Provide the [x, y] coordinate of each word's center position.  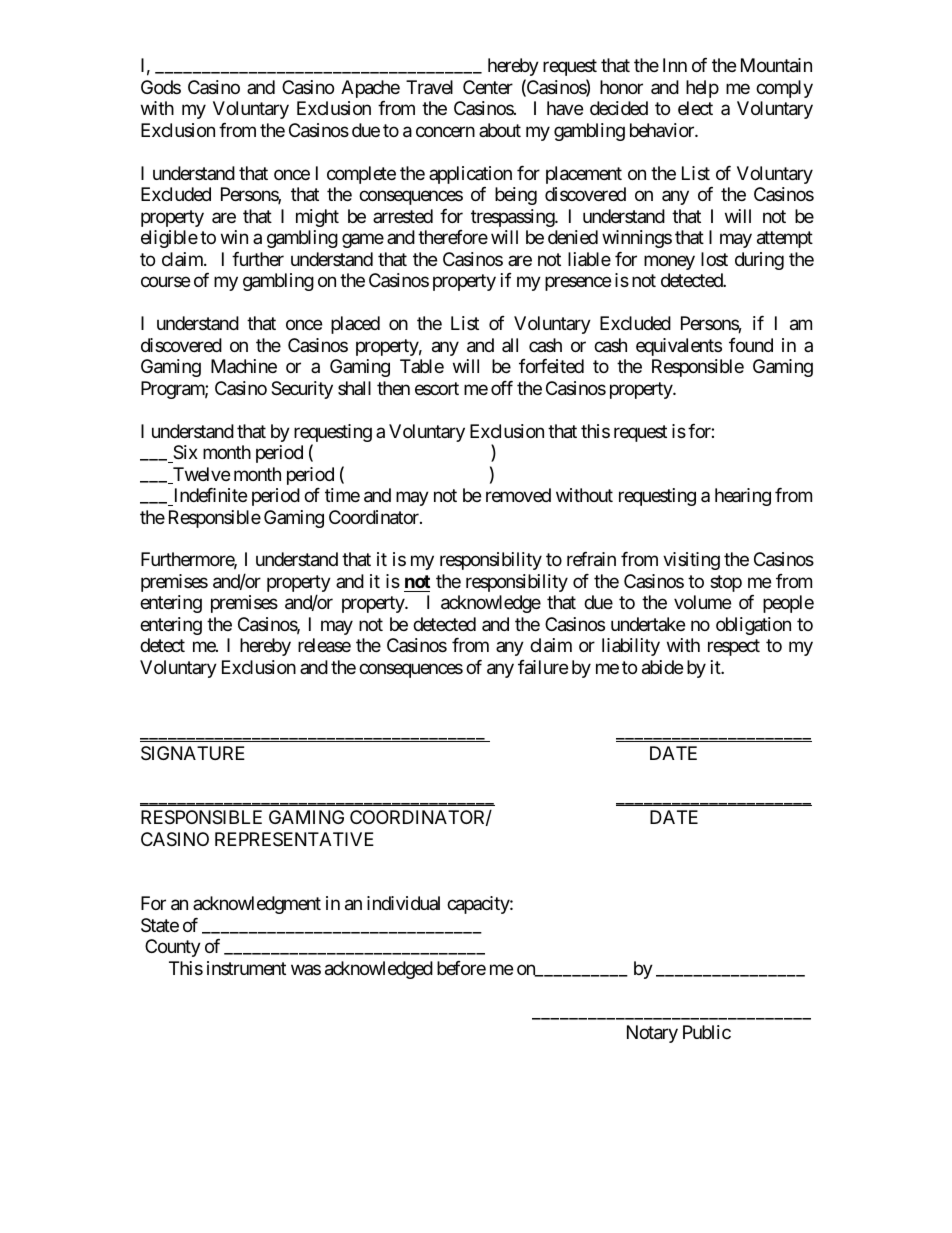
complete [361, 175]
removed [518, 495]
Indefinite [211, 495]
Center [488, 87]
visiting [691, 561]
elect [695, 108]
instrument [246, 968]
